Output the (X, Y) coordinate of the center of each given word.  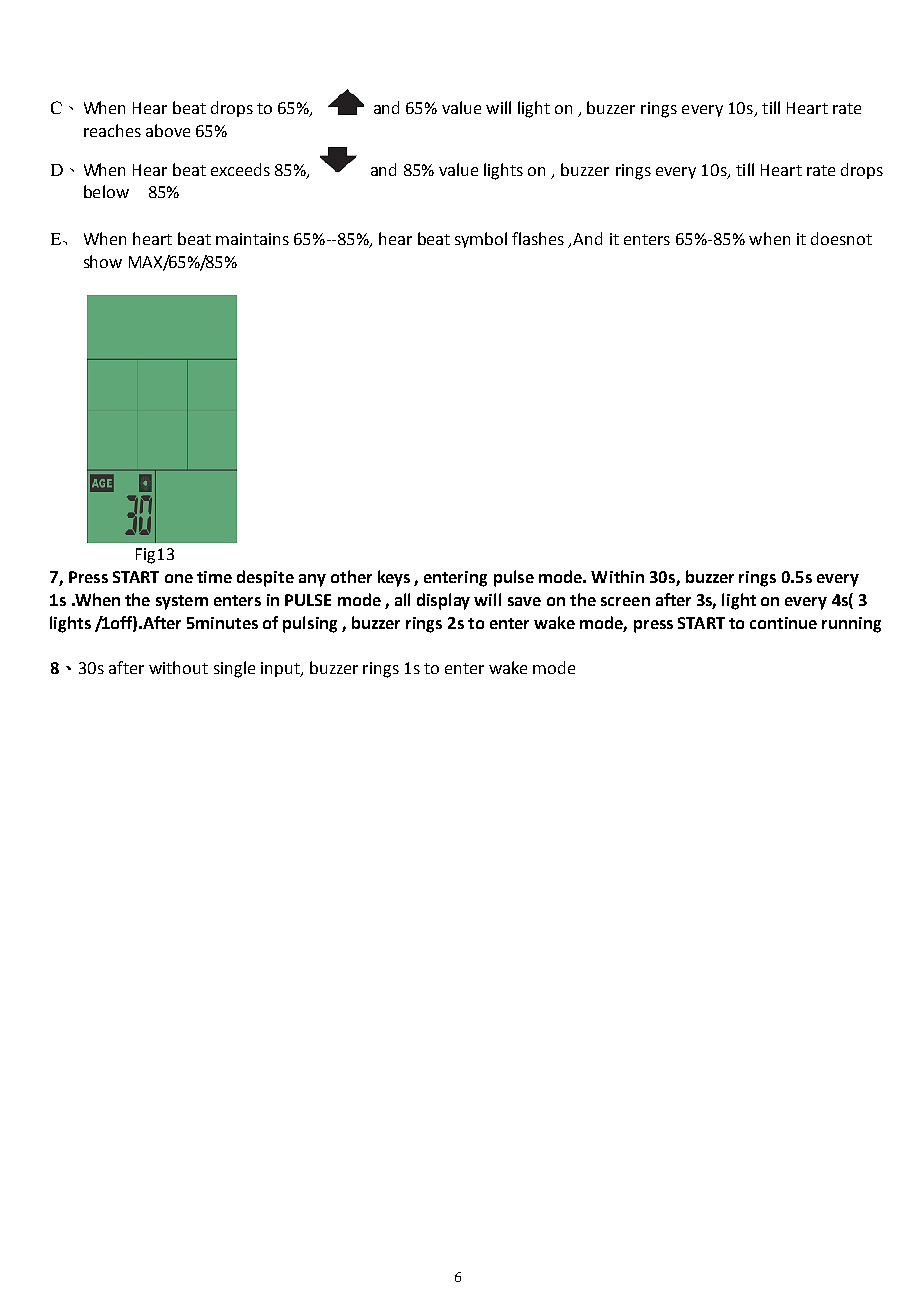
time (214, 577)
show (103, 261)
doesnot (841, 238)
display (443, 601)
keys (394, 578)
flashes (538, 238)
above (168, 130)
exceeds (240, 169)
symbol (481, 240)
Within (617, 576)
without (178, 667)
